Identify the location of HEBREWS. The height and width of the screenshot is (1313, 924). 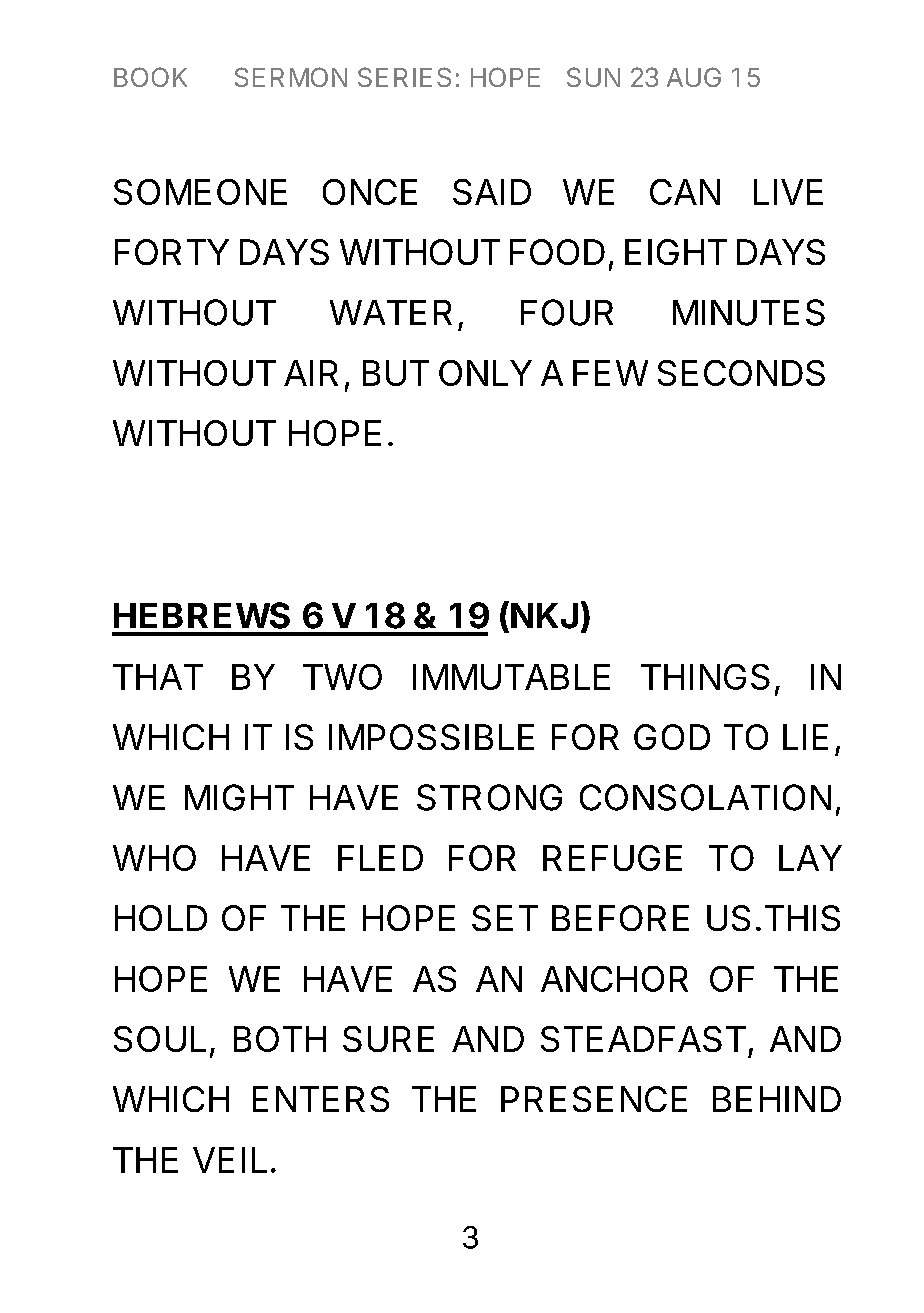
(202, 615).
